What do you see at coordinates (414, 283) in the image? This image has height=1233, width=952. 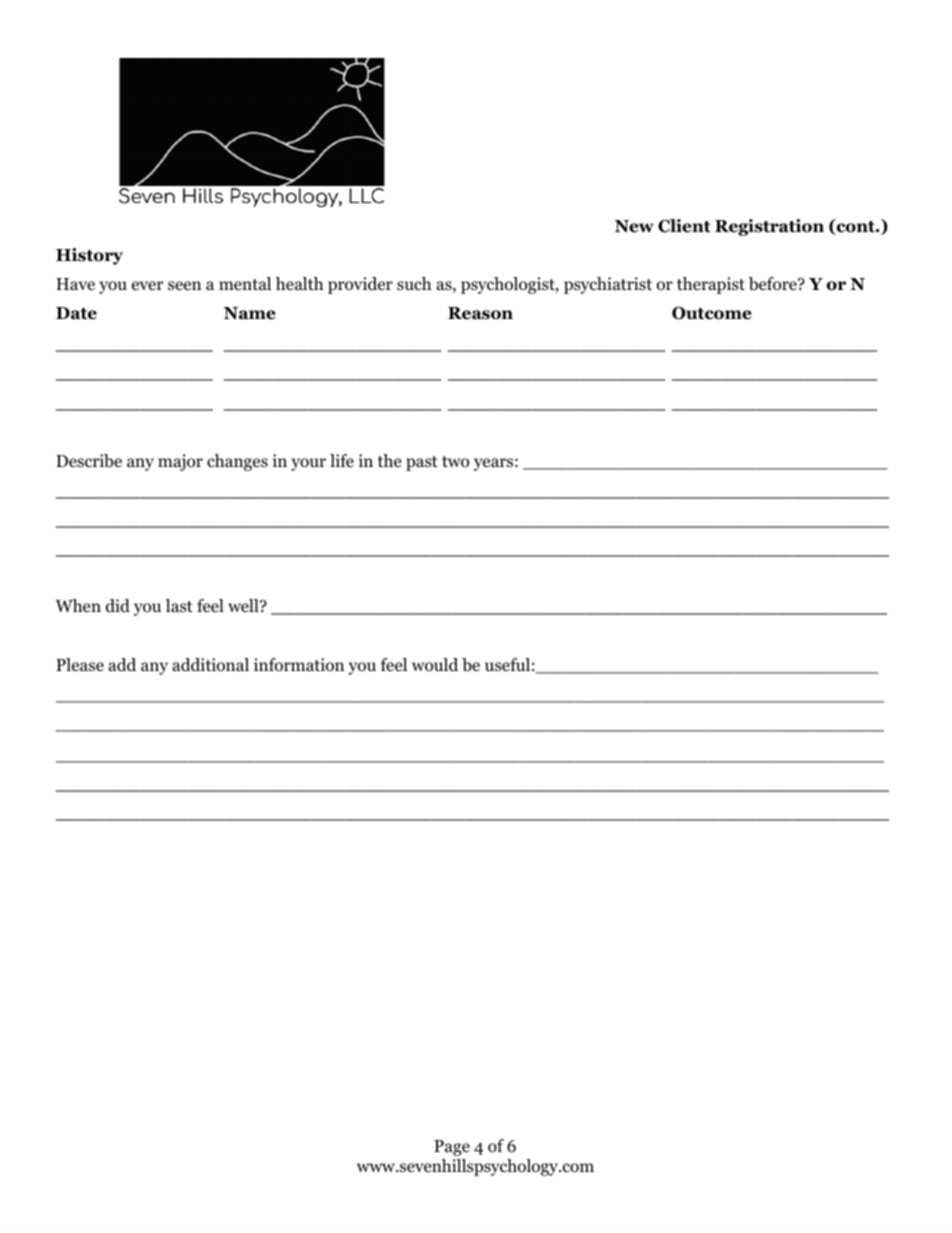 I see `such` at bounding box center [414, 283].
